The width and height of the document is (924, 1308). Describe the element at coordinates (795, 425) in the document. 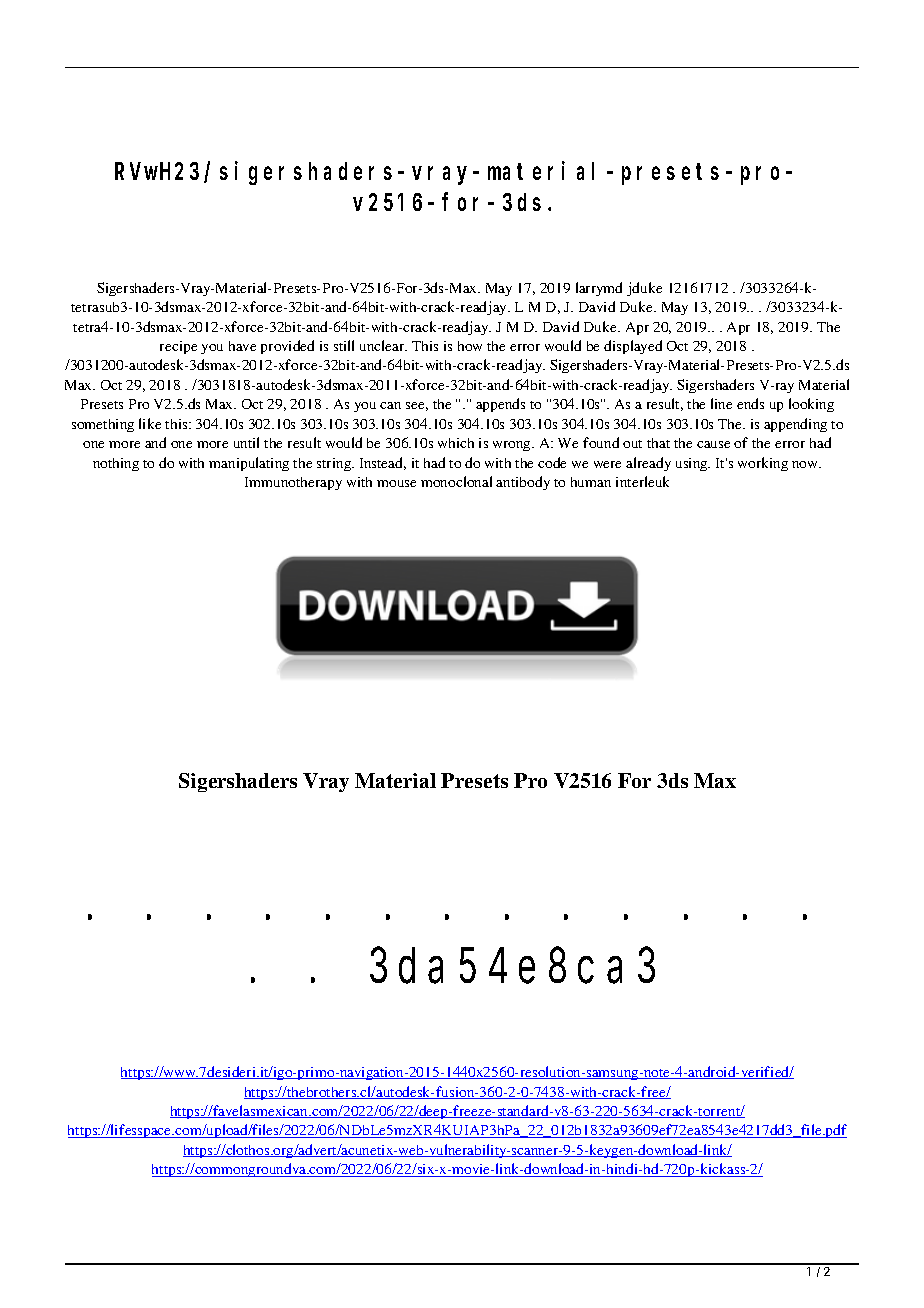

I see `appending` at that location.
